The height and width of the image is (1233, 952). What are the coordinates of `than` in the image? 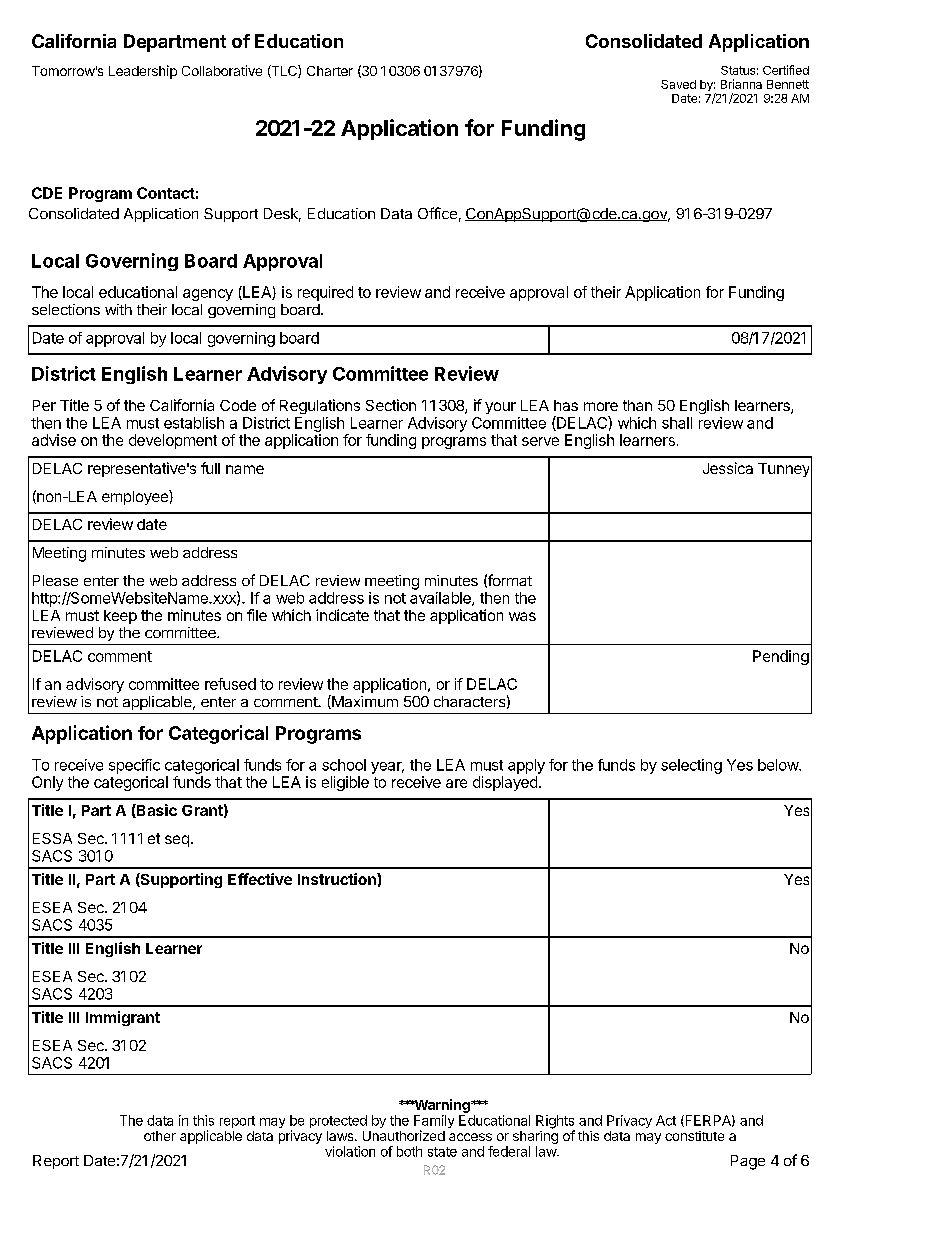 It's located at (637, 405).
